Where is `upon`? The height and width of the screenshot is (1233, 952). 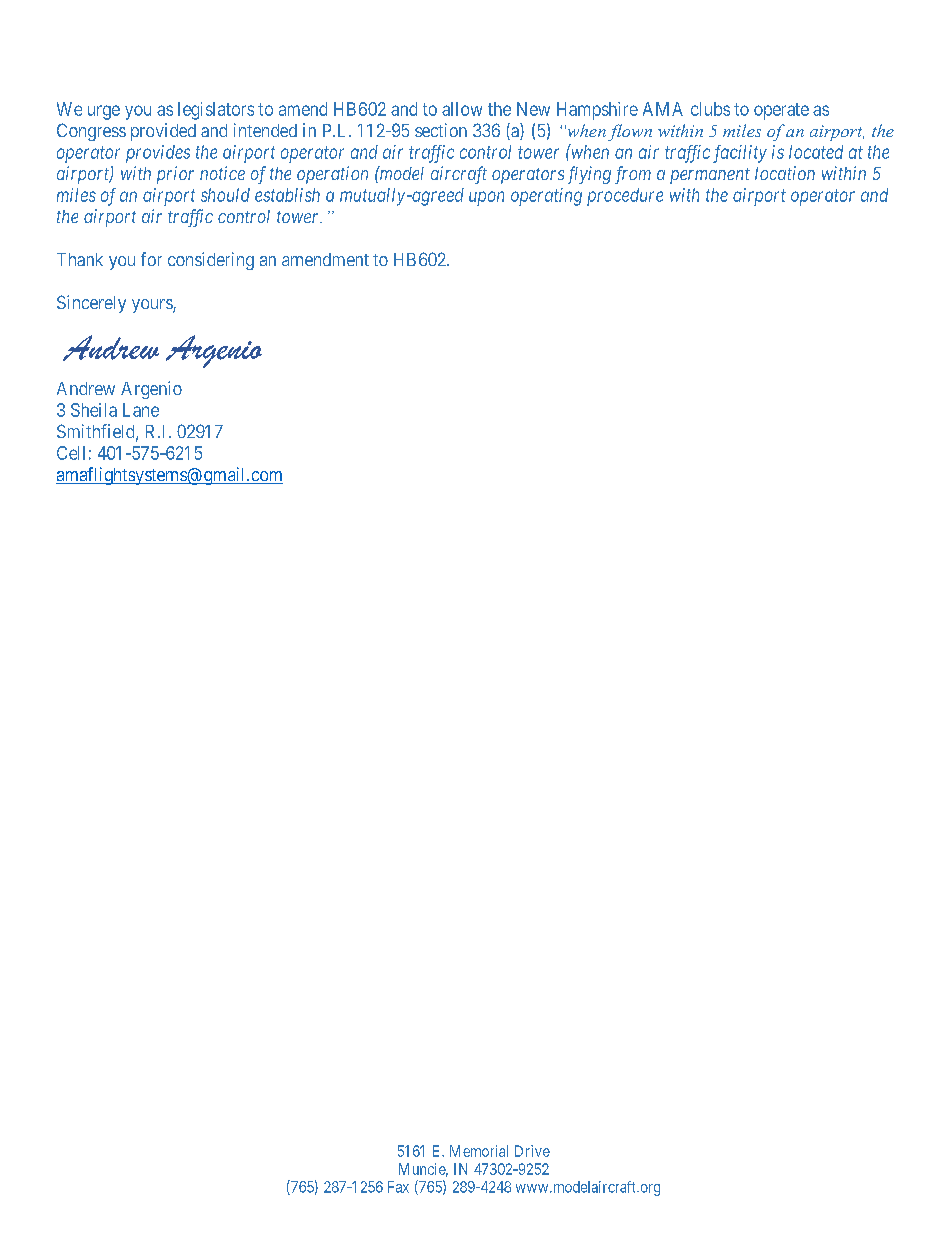 upon is located at coordinates (486, 198).
